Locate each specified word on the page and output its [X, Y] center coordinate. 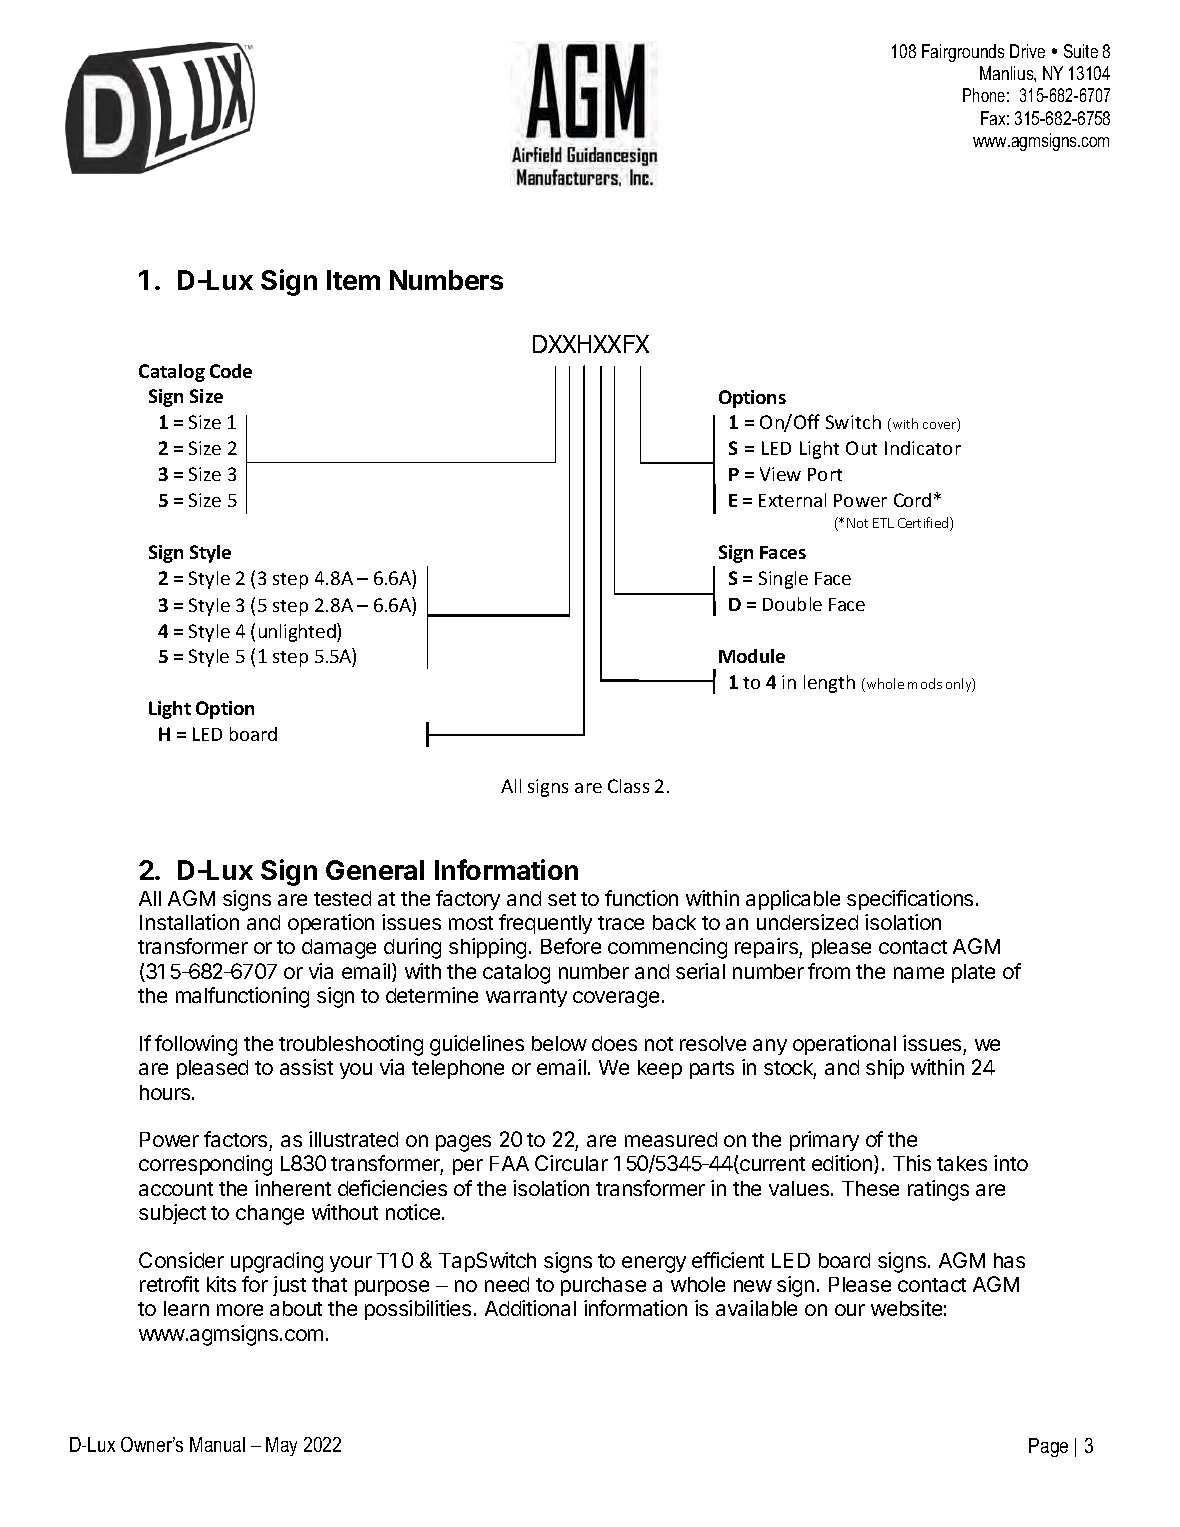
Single [783, 580]
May [281, 1446]
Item [353, 280]
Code [231, 371]
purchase [603, 1286]
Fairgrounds [963, 53]
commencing [667, 948]
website [906, 1308]
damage [339, 949]
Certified [924, 524]
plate [973, 973]
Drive [1027, 51]
